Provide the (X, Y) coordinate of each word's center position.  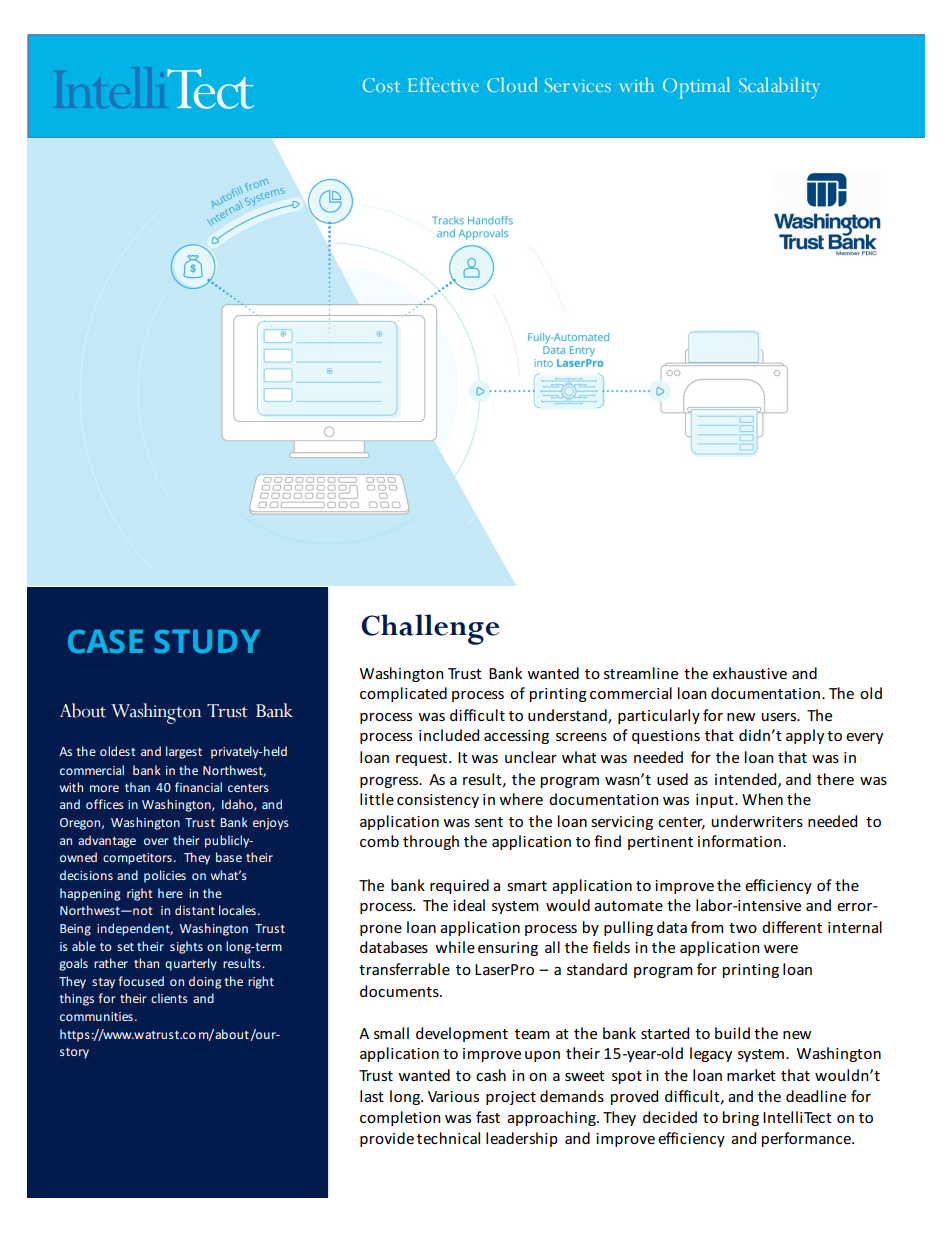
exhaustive (750, 673)
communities (96, 1016)
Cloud (512, 84)
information (739, 841)
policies (165, 876)
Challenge (430, 629)
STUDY (207, 641)
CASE (105, 641)
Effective (443, 84)
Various (453, 1096)
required (459, 886)
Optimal (696, 88)
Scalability (779, 88)
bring (741, 1118)
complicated (403, 694)
